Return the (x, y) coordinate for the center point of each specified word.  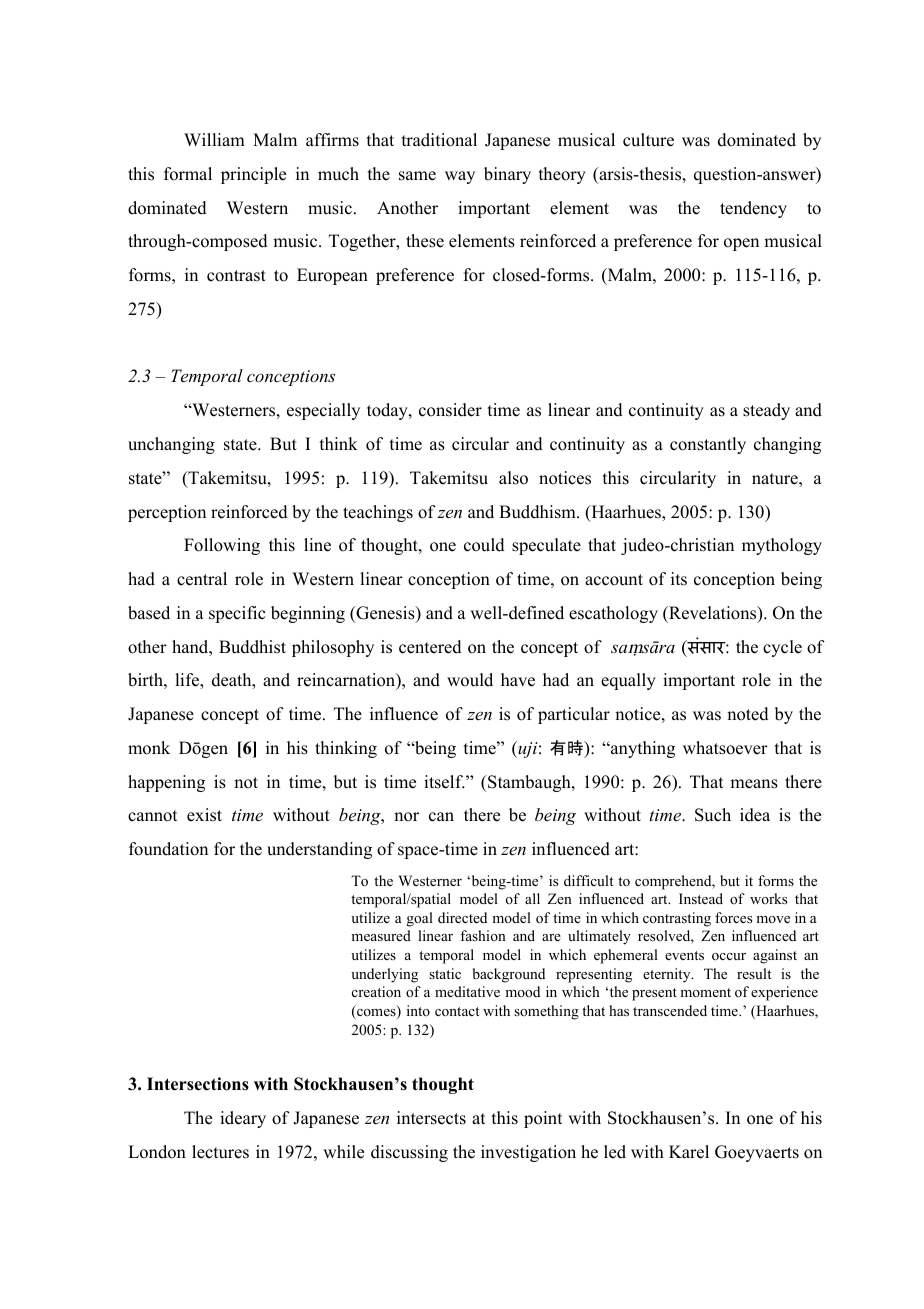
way (460, 177)
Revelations (713, 614)
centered (430, 647)
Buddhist (252, 647)
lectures (220, 1152)
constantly (708, 445)
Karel (689, 1152)
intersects (431, 1118)
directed (462, 917)
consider (450, 410)
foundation (168, 849)
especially (323, 411)
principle (253, 175)
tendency (753, 209)
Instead (701, 898)
